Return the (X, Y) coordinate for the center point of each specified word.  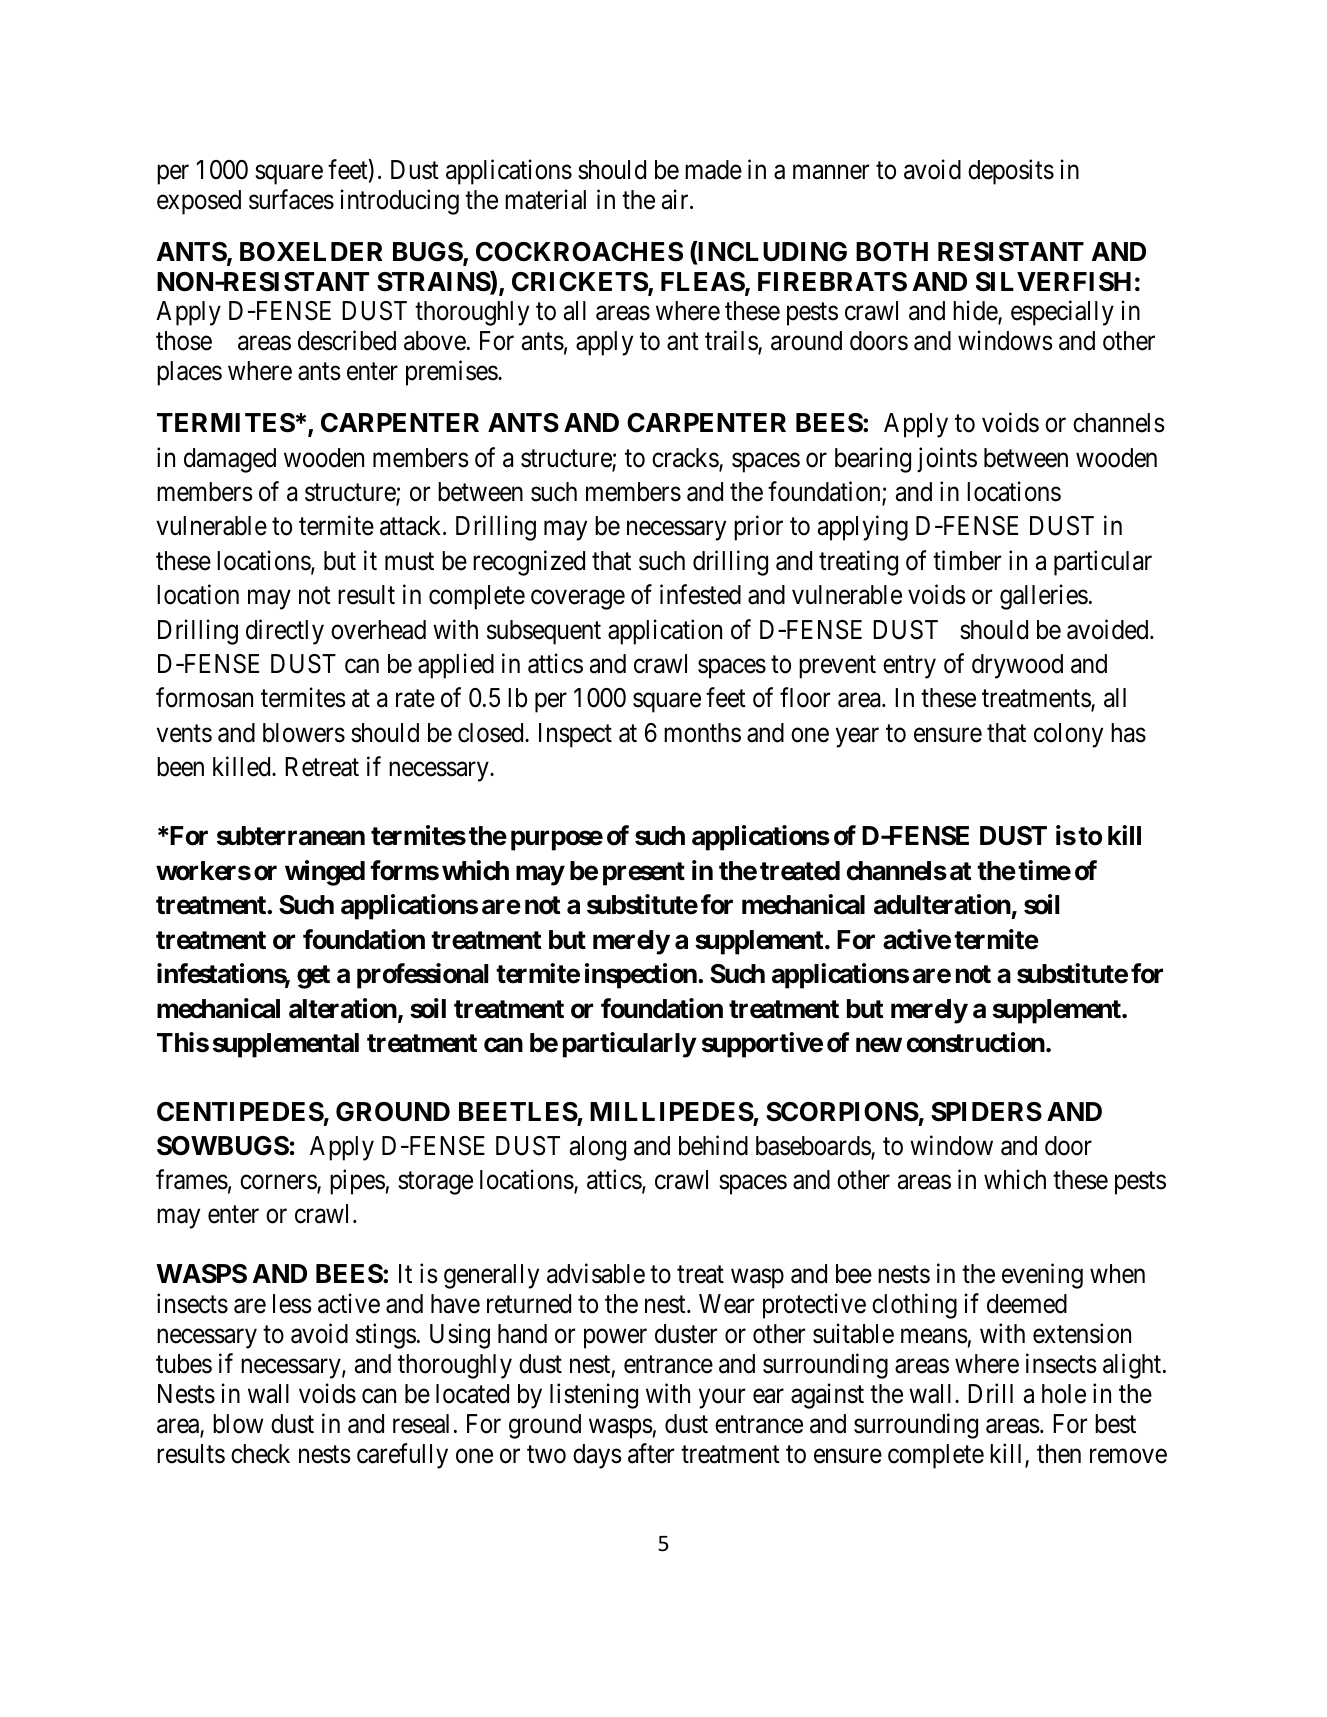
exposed (199, 202)
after (651, 1453)
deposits (1011, 172)
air (676, 199)
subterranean (291, 836)
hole (1064, 1394)
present (644, 874)
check (260, 1454)
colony (1068, 735)
